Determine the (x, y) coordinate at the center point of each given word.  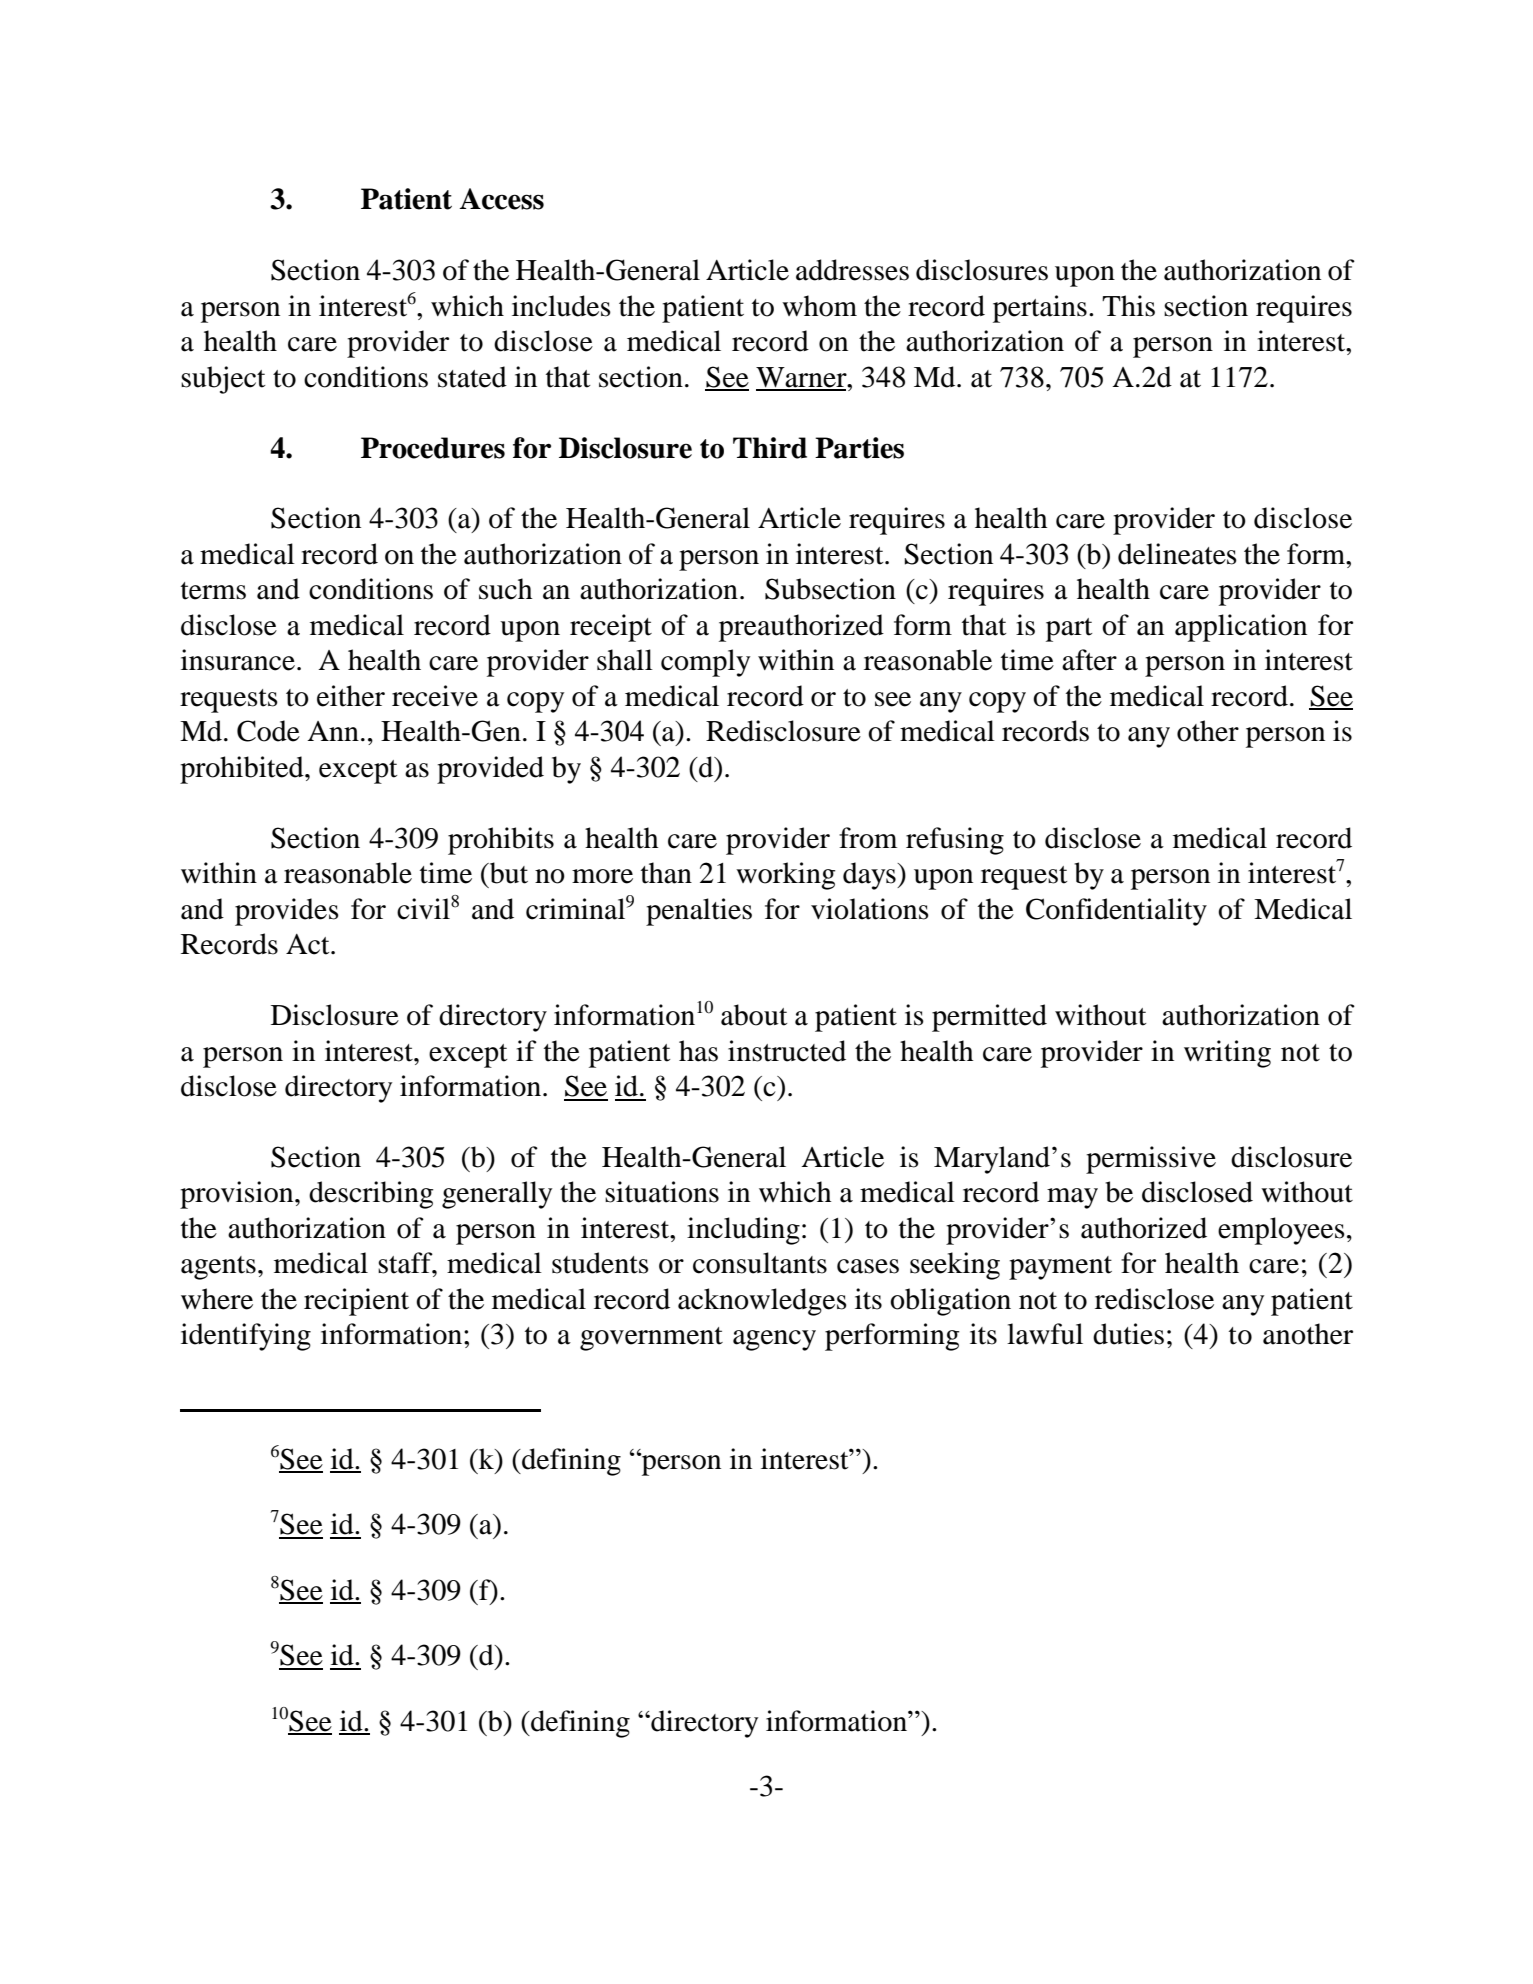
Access (502, 199)
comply (705, 663)
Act (309, 944)
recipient (356, 1302)
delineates (1177, 554)
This (1128, 306)
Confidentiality (1116, 912)
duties (1128, 1334)
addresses (852, 270)
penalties (699, 912)
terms (213, 591)
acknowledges (762, 1302)
